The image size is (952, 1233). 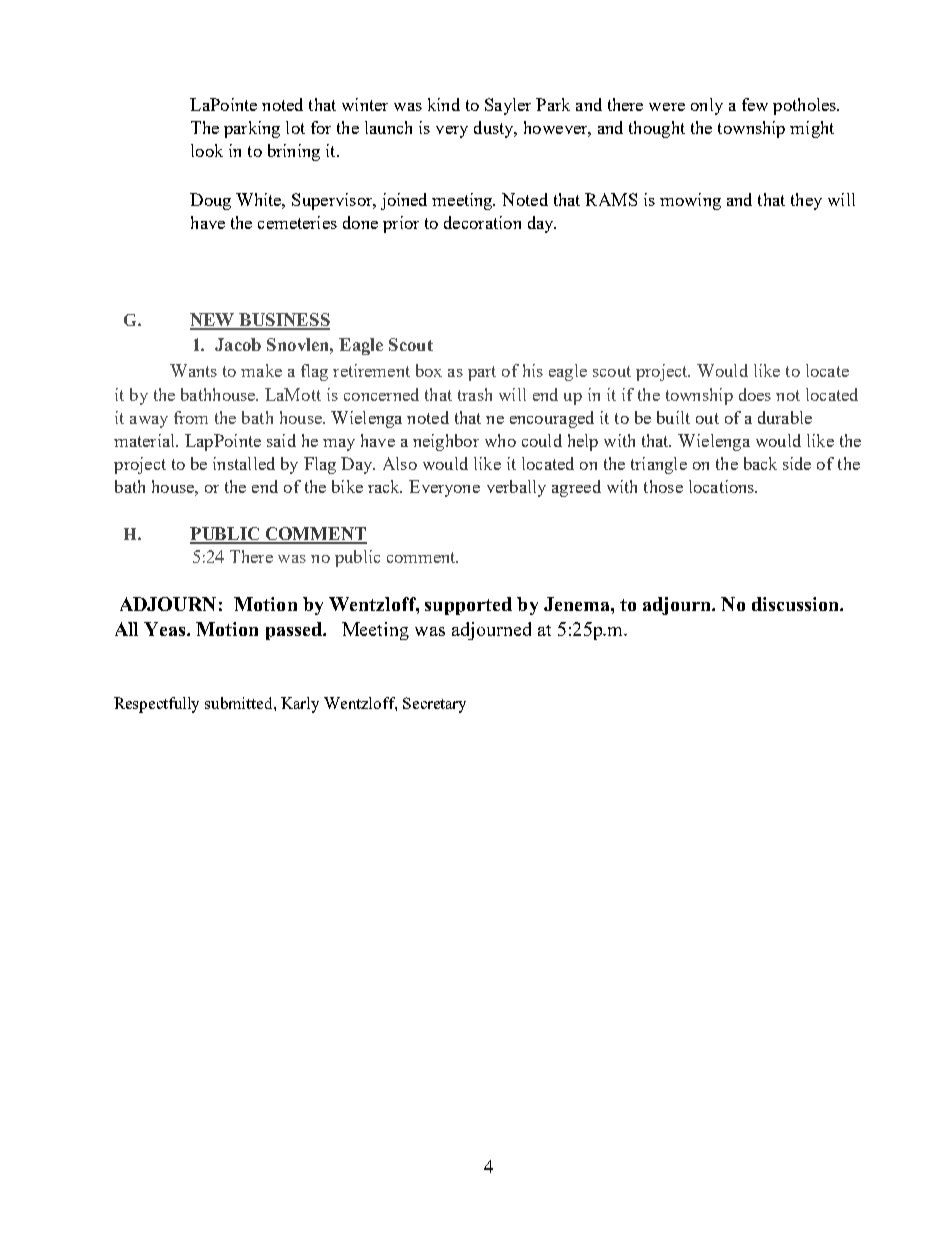 What do you see at coordinates (755, 394) in the image?
I see `does` at bounding box center [755, 394].
